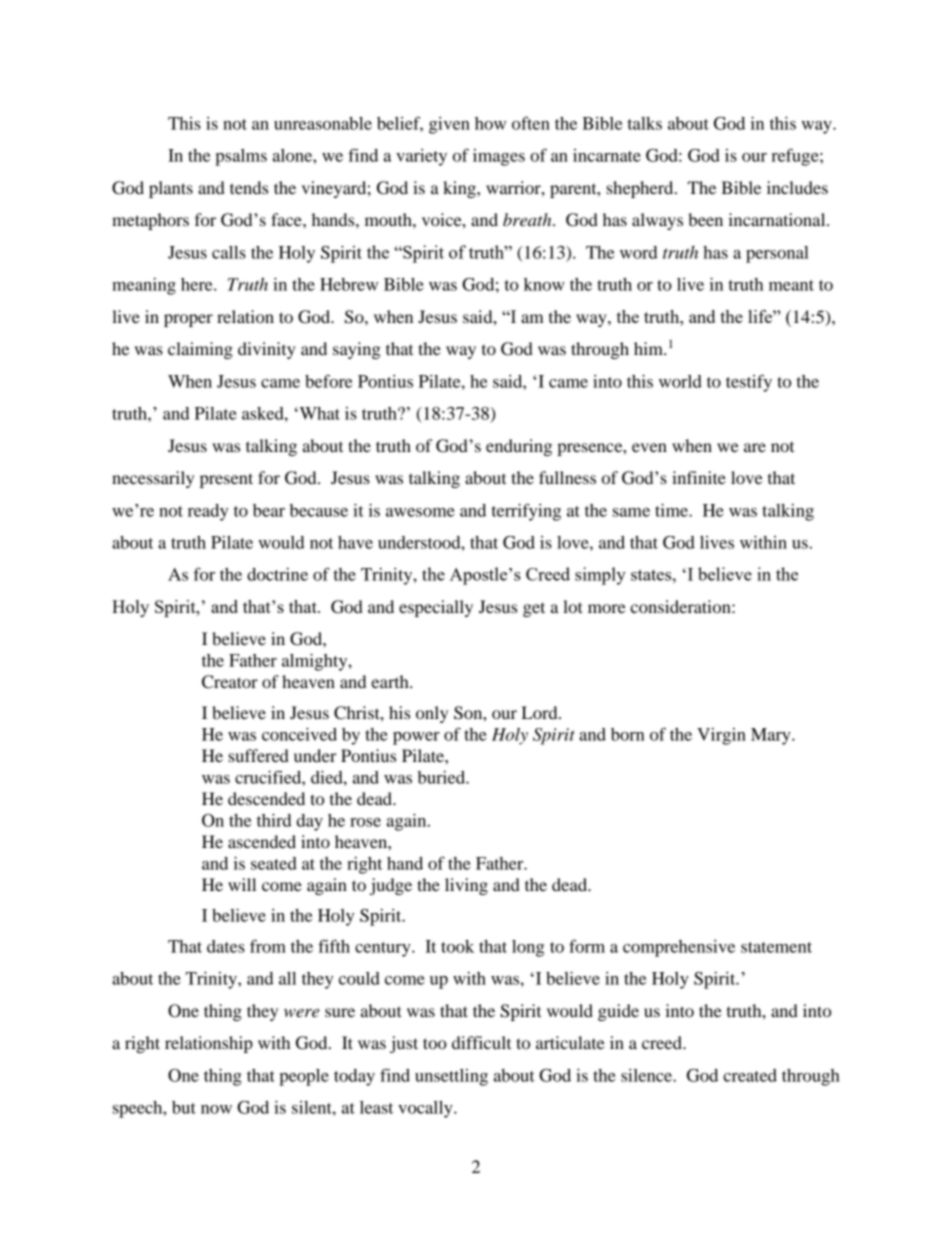 This page has width=952, height=1233. Describe the element at coordinates (645, 123) in the page. I see `talks` at that location.
